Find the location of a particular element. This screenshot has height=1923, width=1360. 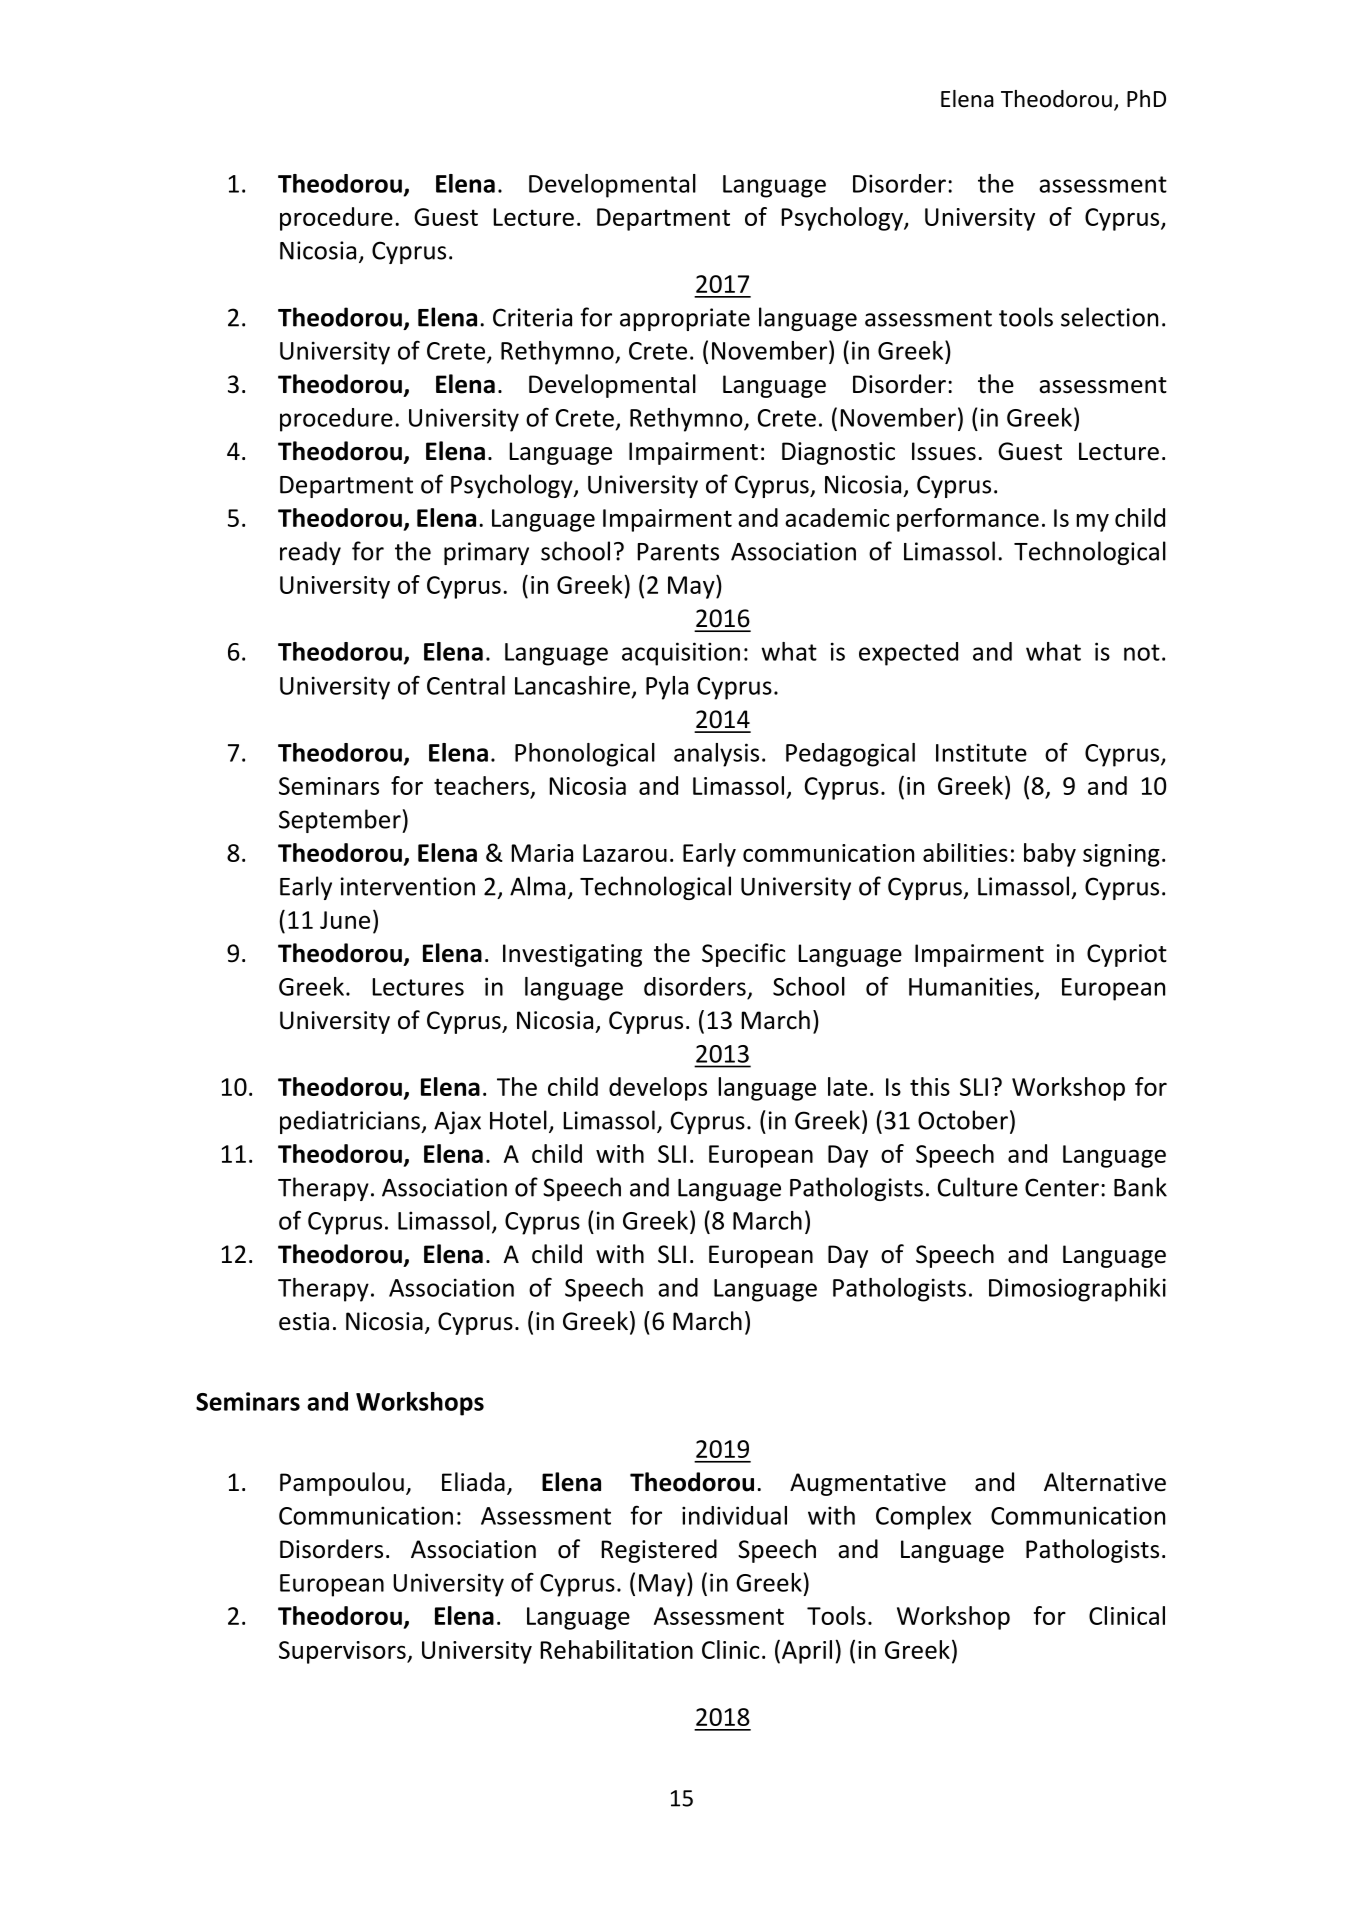

Criteria is located at coordinates (532, 317).
